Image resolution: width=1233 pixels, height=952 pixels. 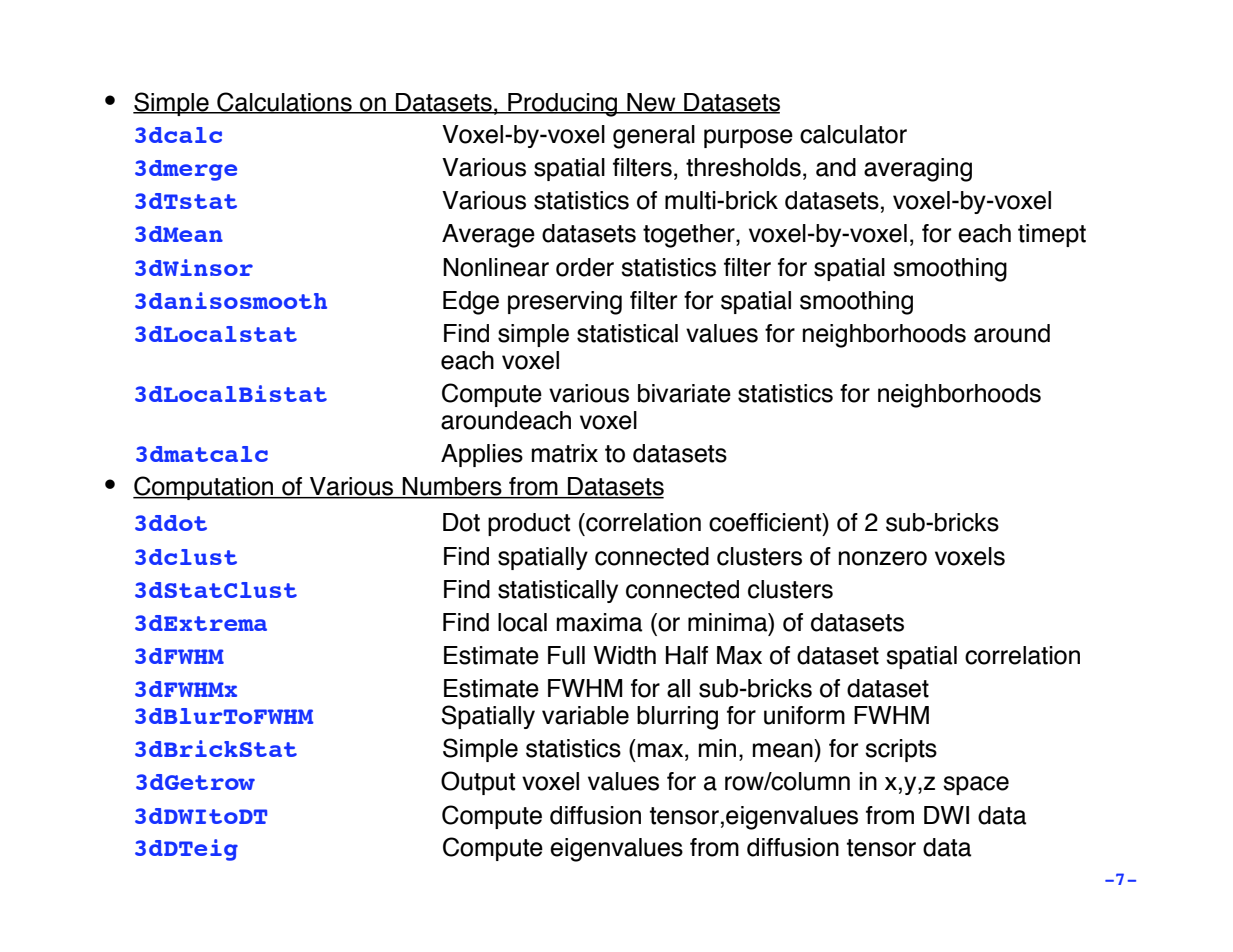 I want to click on Producing, so click(x=563, y=105).
